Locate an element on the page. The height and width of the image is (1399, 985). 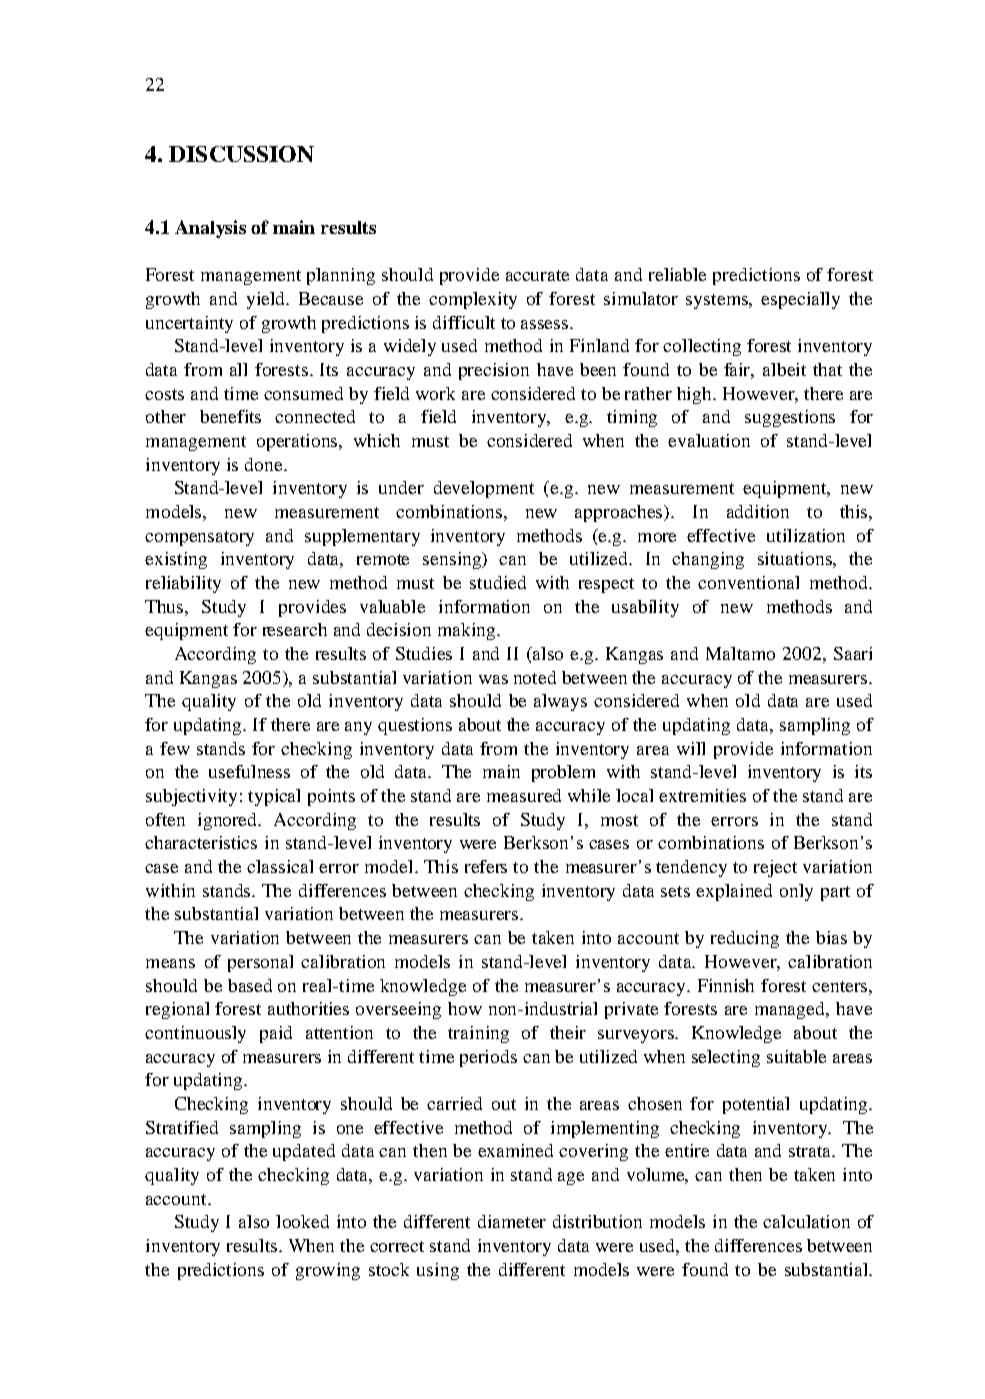
compensatory is located at coordinates (199, 538).
